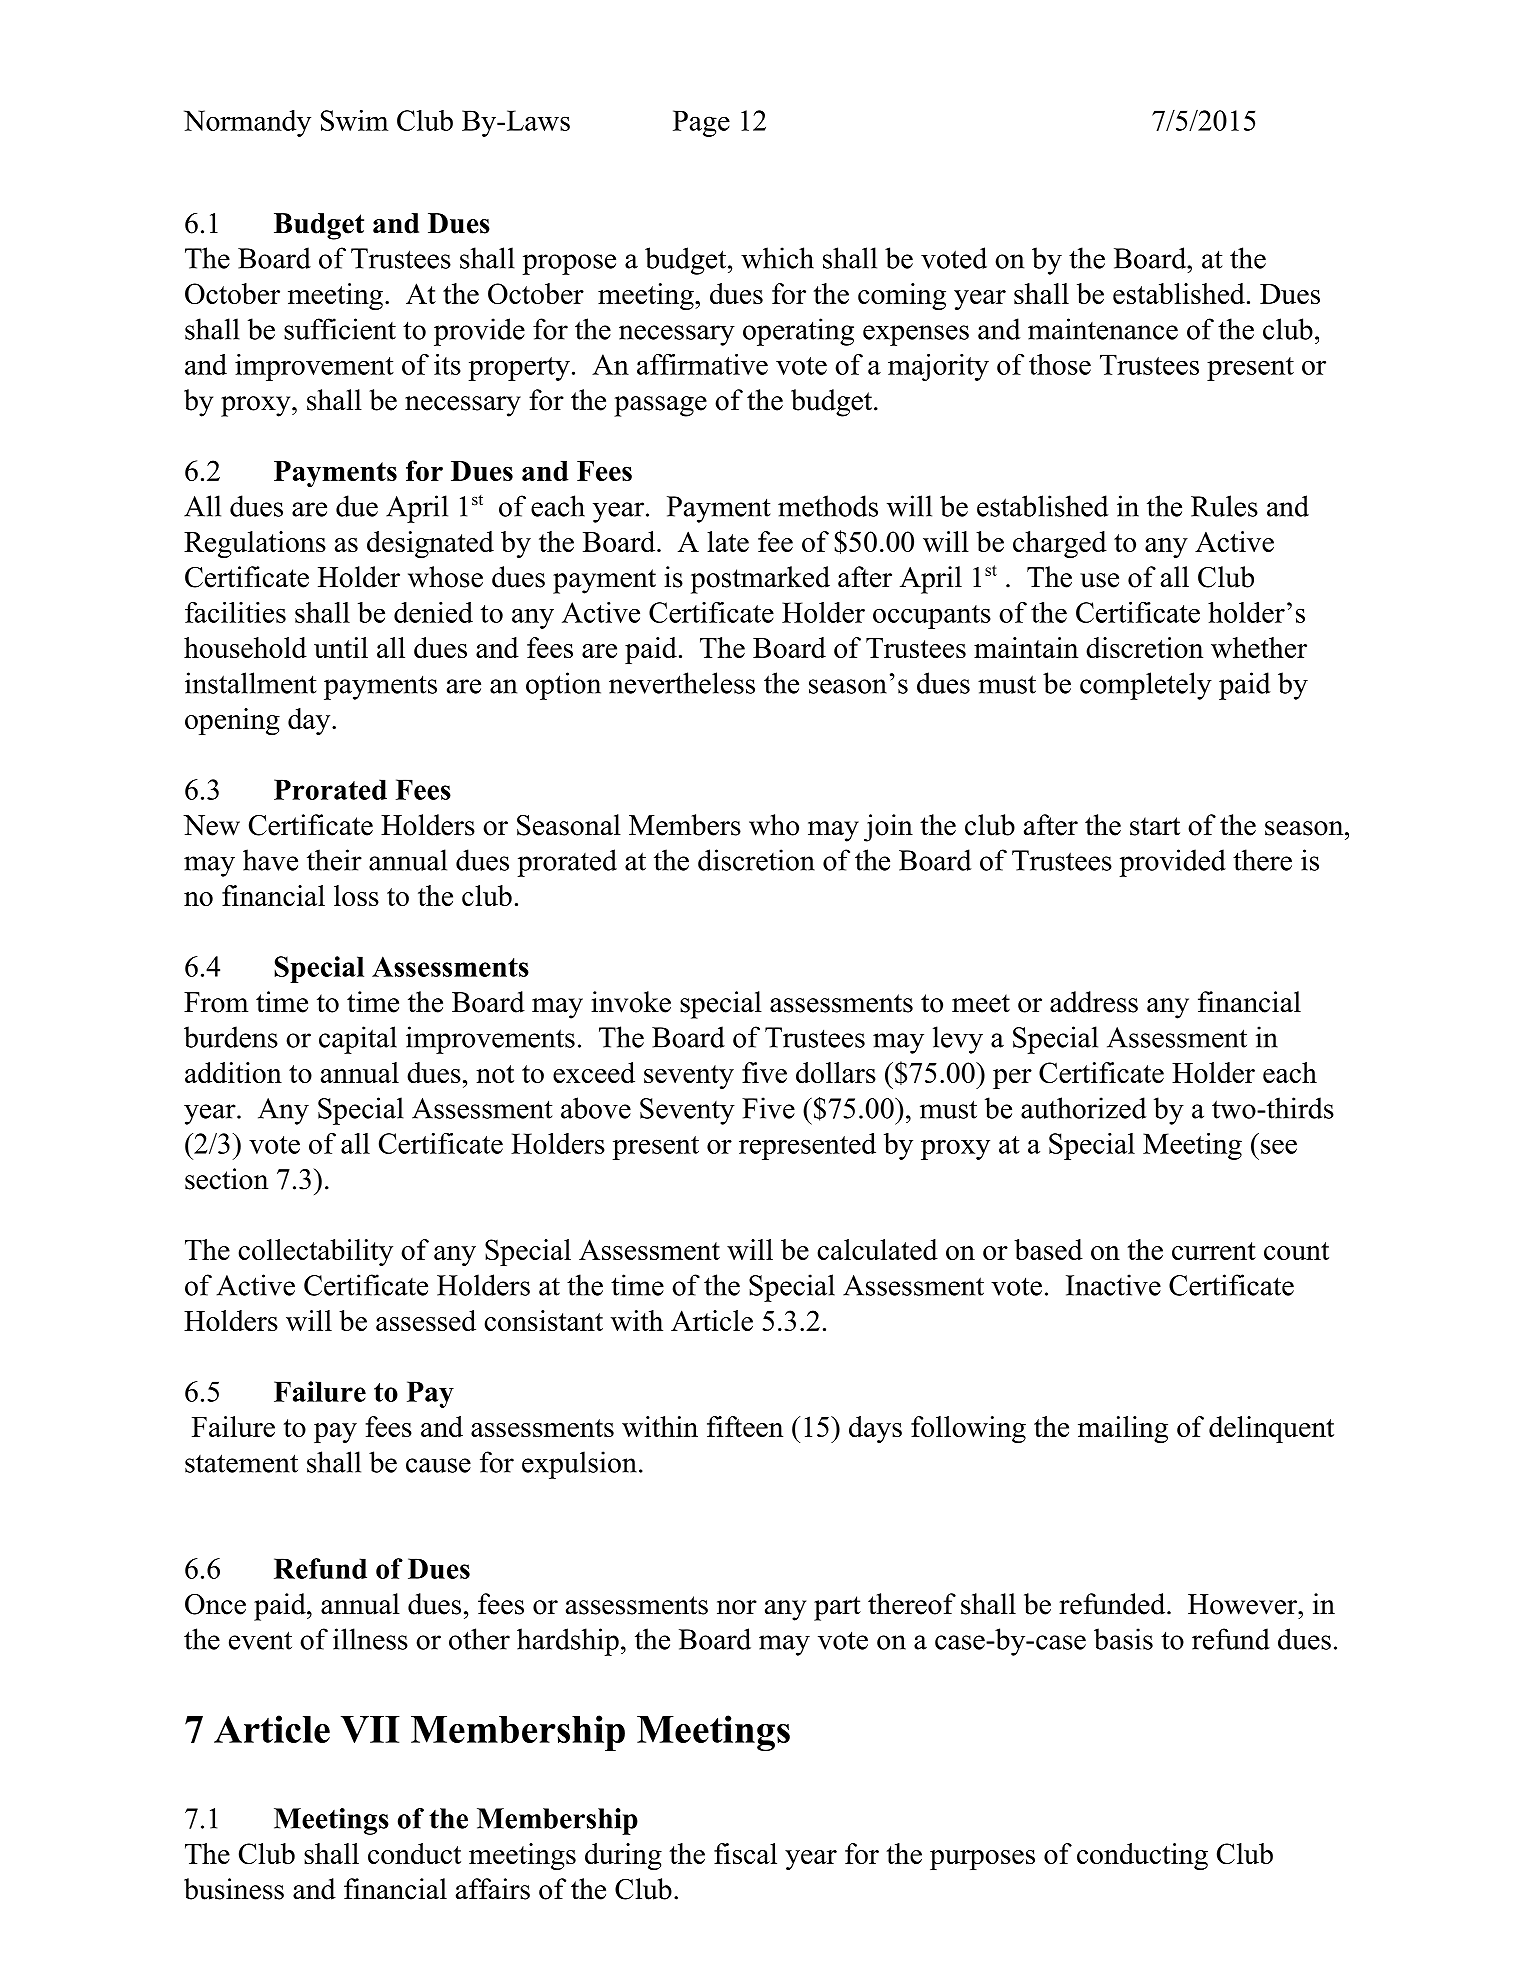  What do you see at coordinates (745, 1853) in the document?
I see `fiscal` at bounding box center [745, 1853].
